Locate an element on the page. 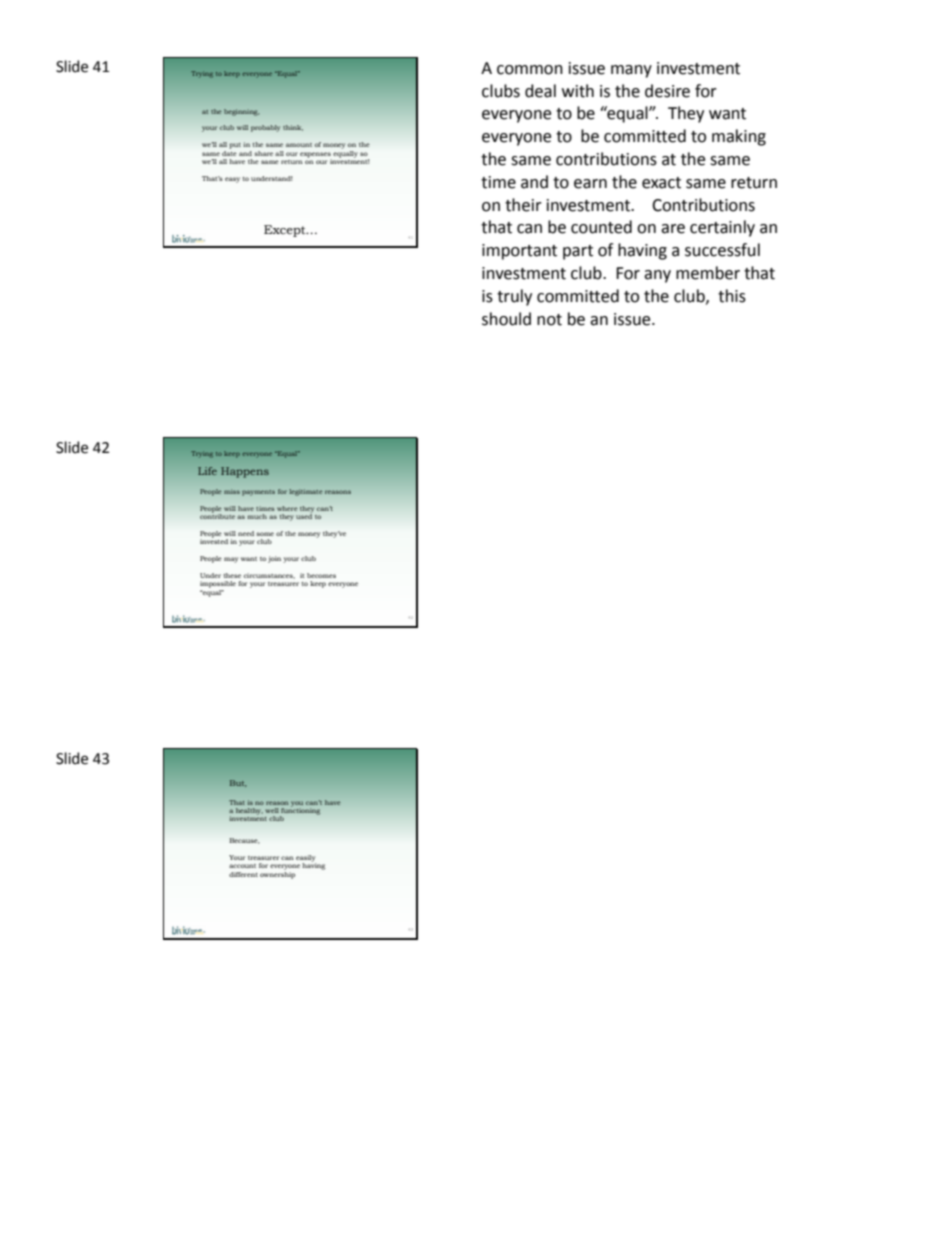  becomes is located at coordinates (321, 575).
